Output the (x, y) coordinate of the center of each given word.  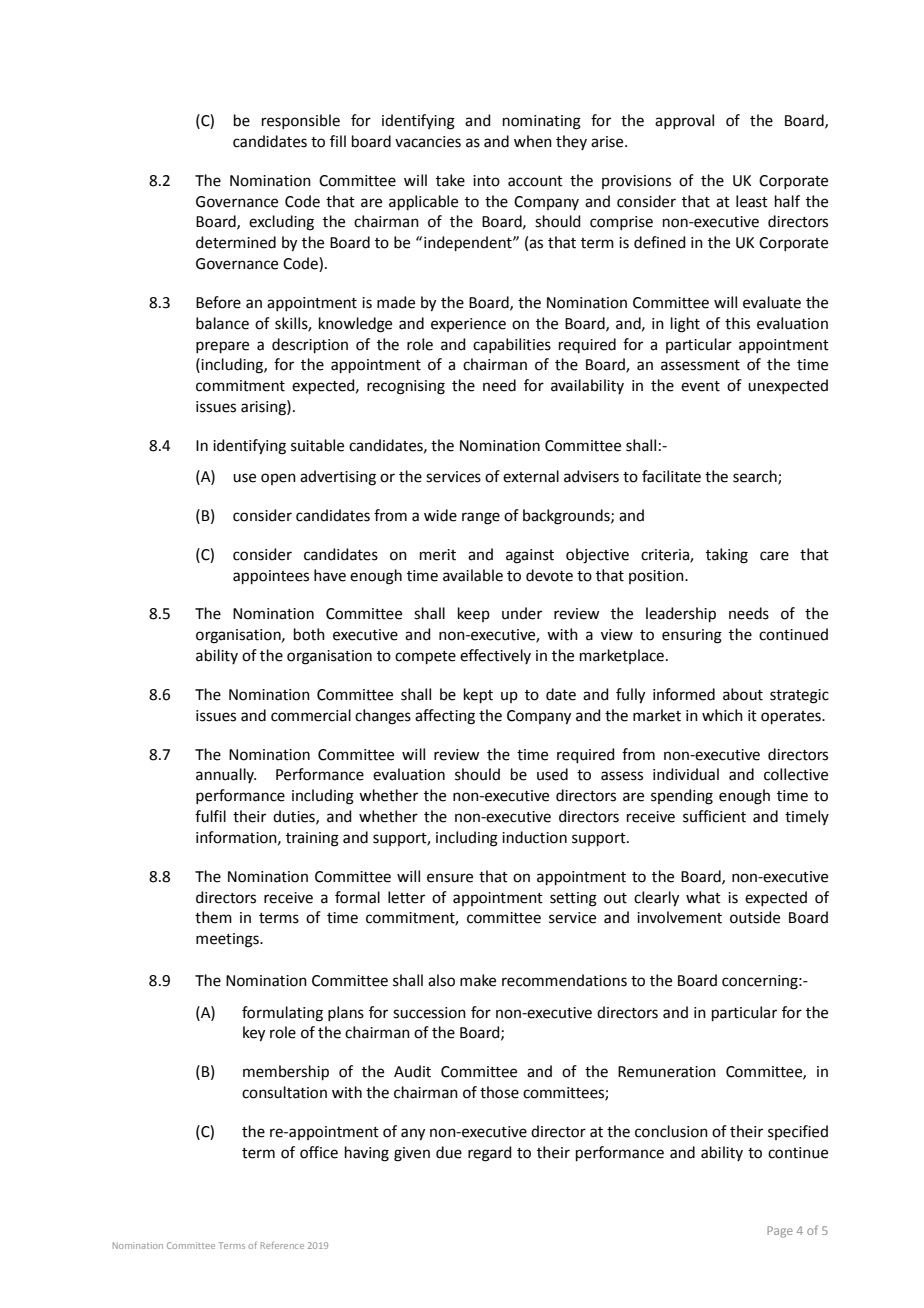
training (312, 839)
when (533, 141)
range (481, 518)
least (752, 201)
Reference (282, 1245)
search (756, 477)
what (703, 897)
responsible (301, 121)
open (278, 479)
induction (534, 837)
